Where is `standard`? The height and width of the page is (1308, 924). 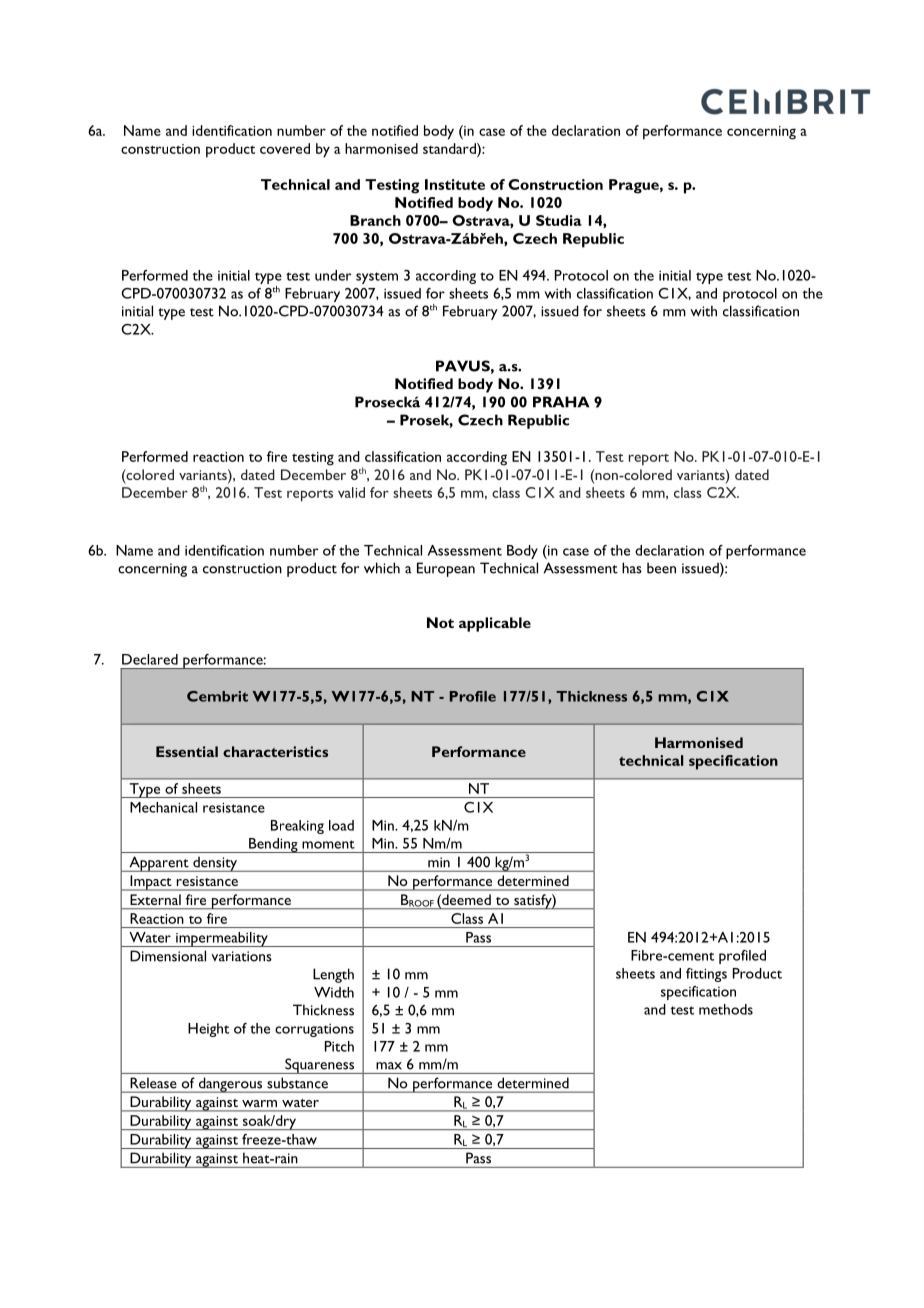 standard is located at coordinates (450, 148).
